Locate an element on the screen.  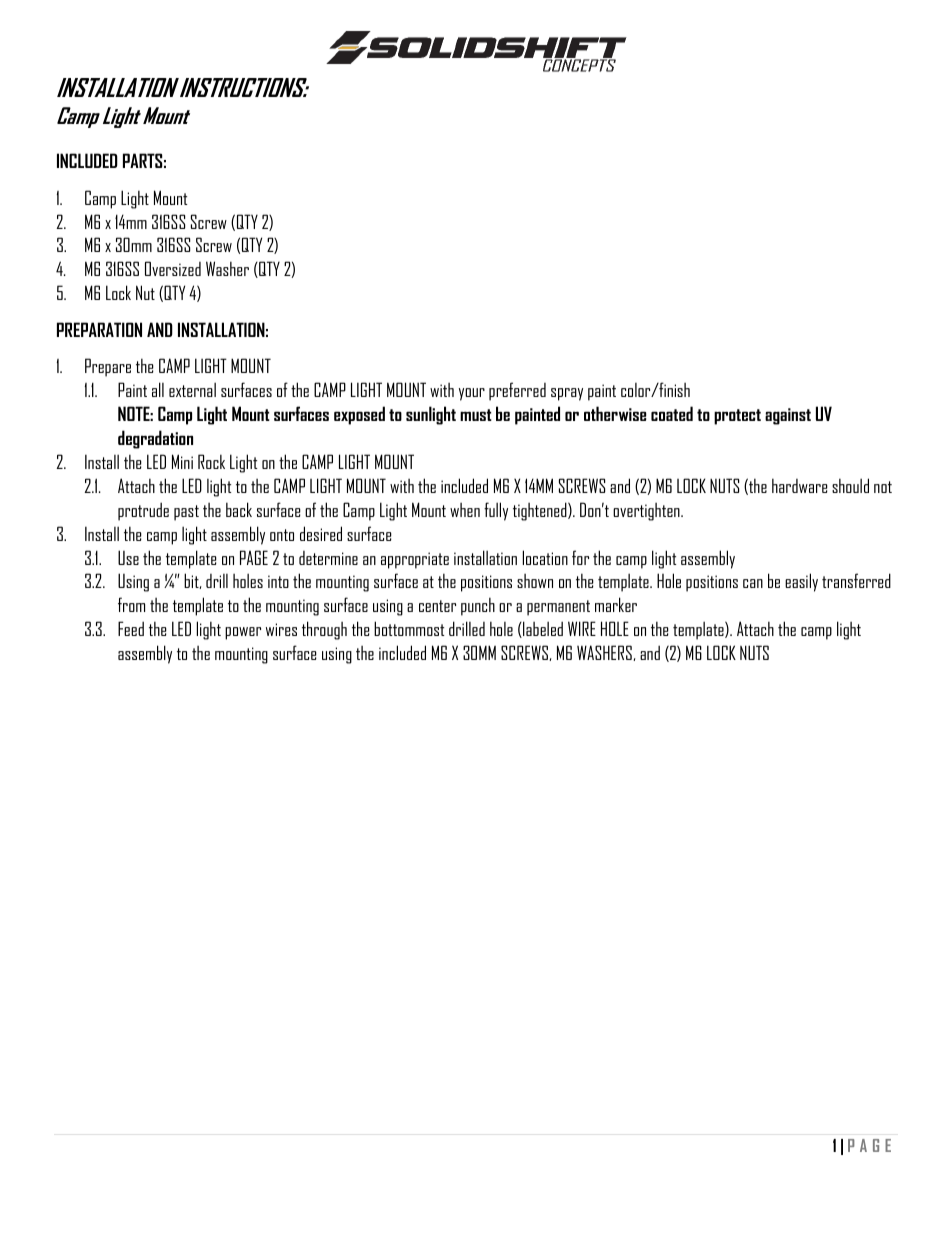
Feed is located at coordinates (131, 628).
